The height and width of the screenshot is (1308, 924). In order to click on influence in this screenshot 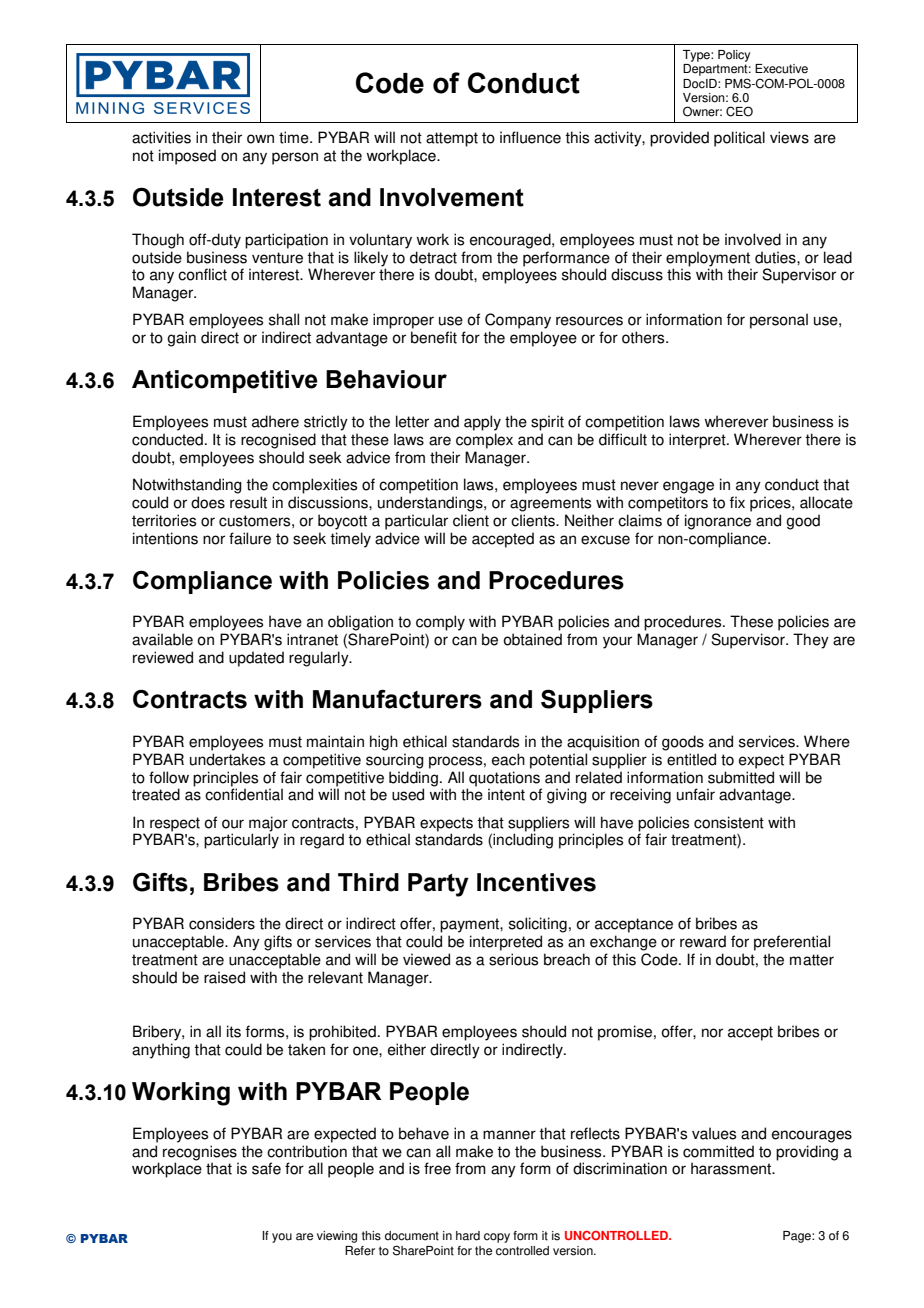, I will do `click(530, 137)`.
